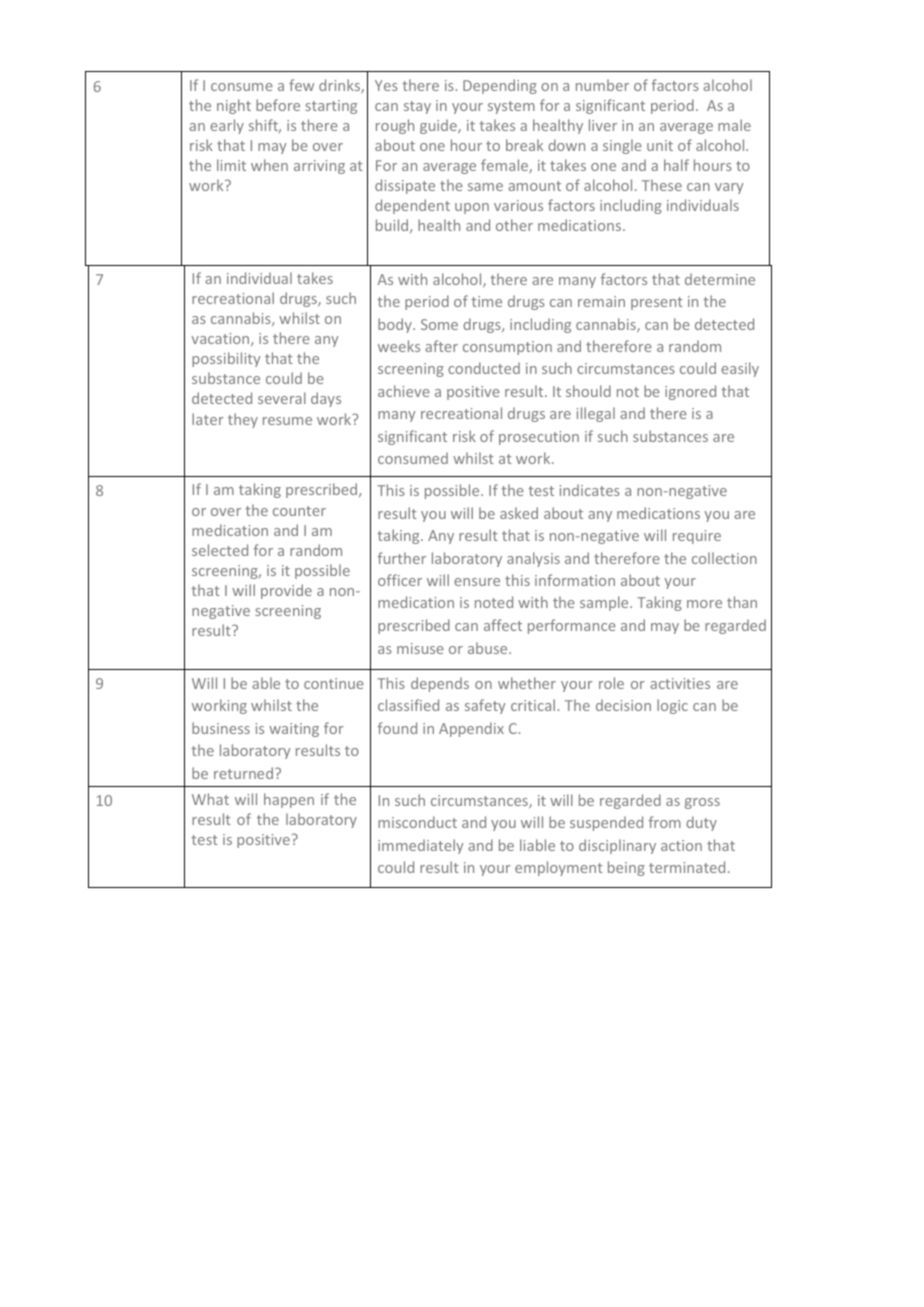  What do you see at coordinates (494, 602) in the screenshot?
I see `noted` at bounding box center [494, 602].
